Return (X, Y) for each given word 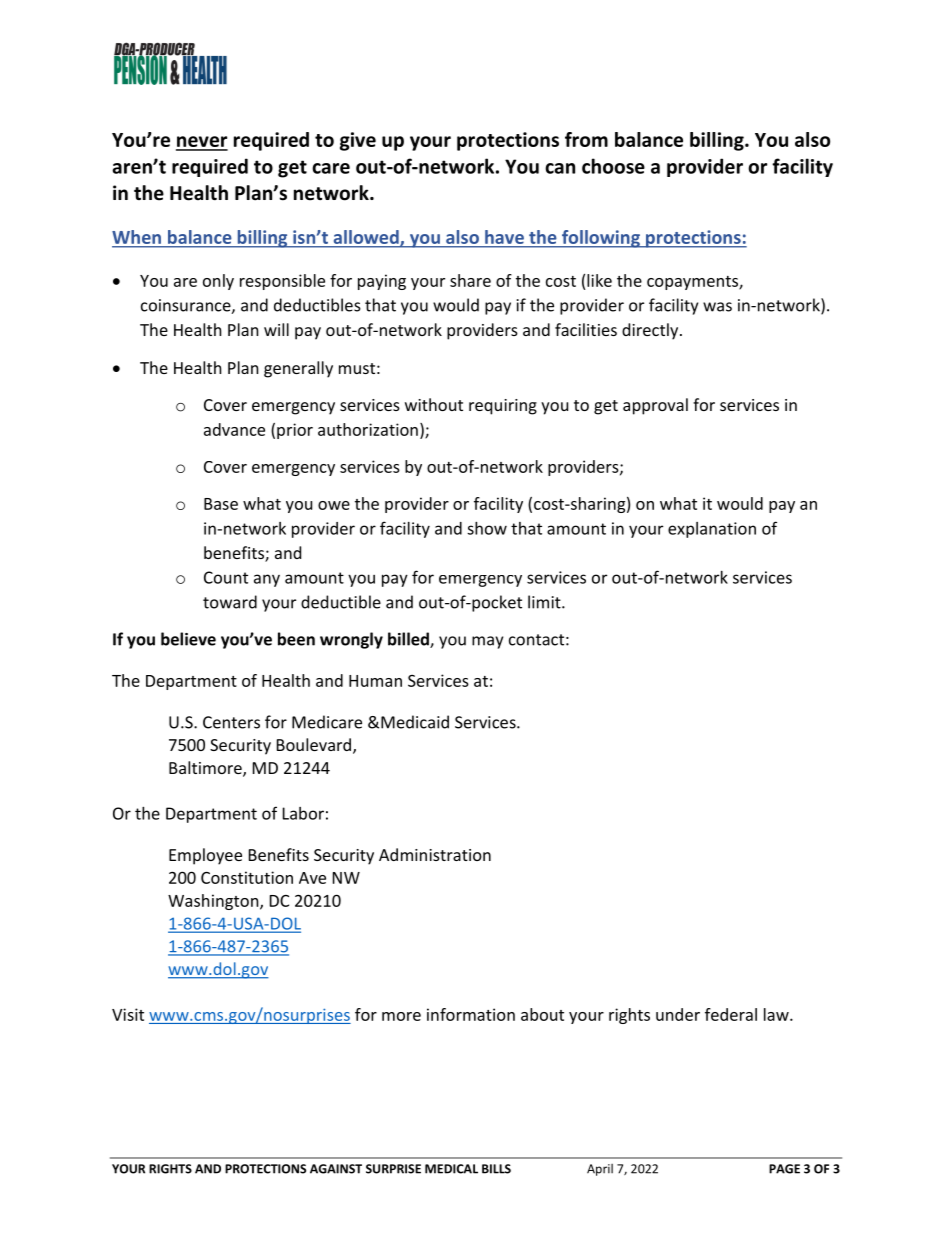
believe (188, 639)
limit (545, 602)
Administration (435, 854)
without (434, 404)
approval (655, 406)
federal (731, 1014)
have (504, 237)
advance (234, 429)
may (487, 642)
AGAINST (336, 1169)
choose (613, 166)
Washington (214, 902)
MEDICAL (451, 1169)
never (202, 143)
